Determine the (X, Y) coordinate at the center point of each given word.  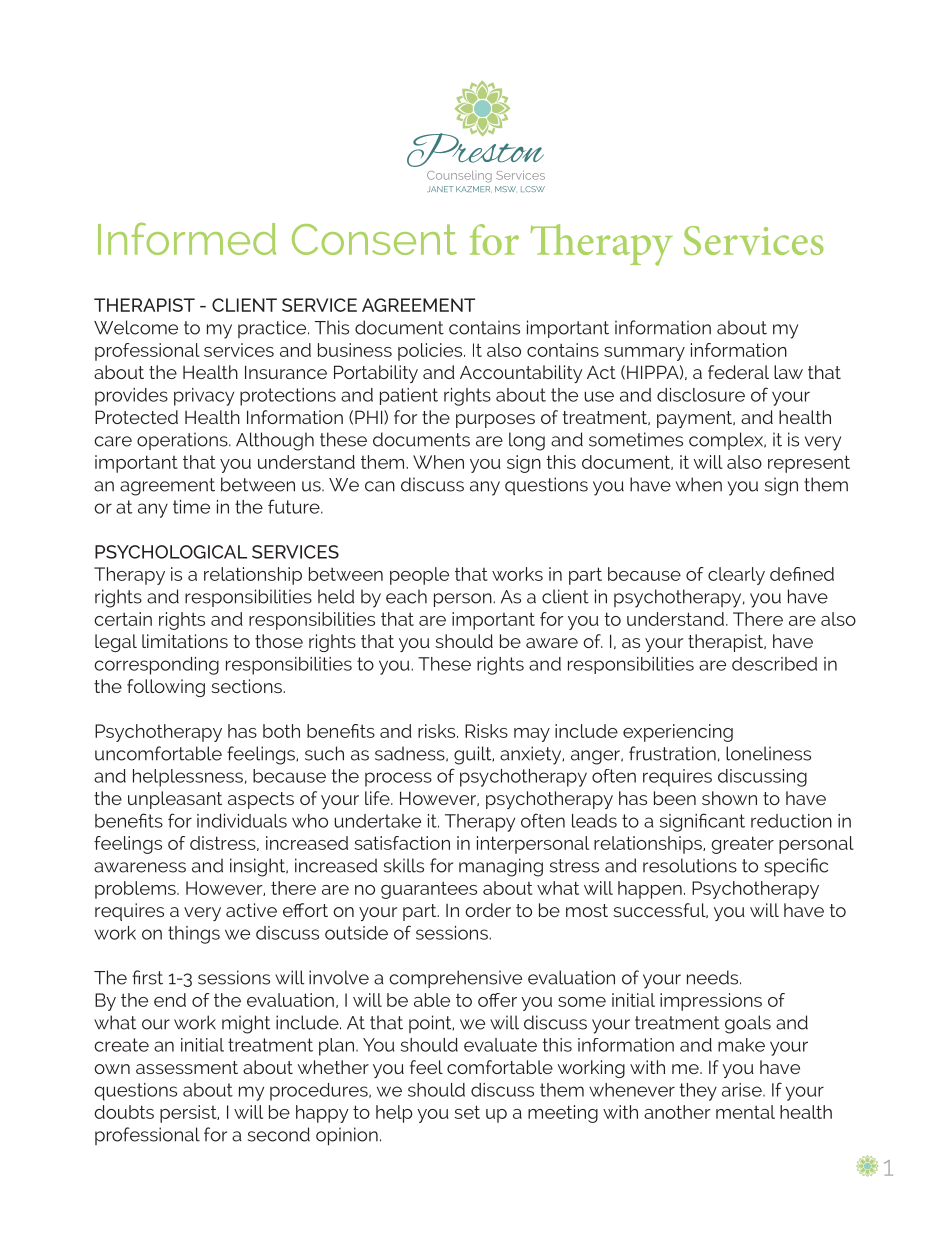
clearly (736, 576)
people (419, 576)
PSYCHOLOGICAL (171, 552)
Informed (187, 239)
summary (644, 354)
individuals (242, 821)
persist (189, 1114)
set (467, 1112)
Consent (374, 239)
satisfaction (402, 843)
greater (743, 845)
